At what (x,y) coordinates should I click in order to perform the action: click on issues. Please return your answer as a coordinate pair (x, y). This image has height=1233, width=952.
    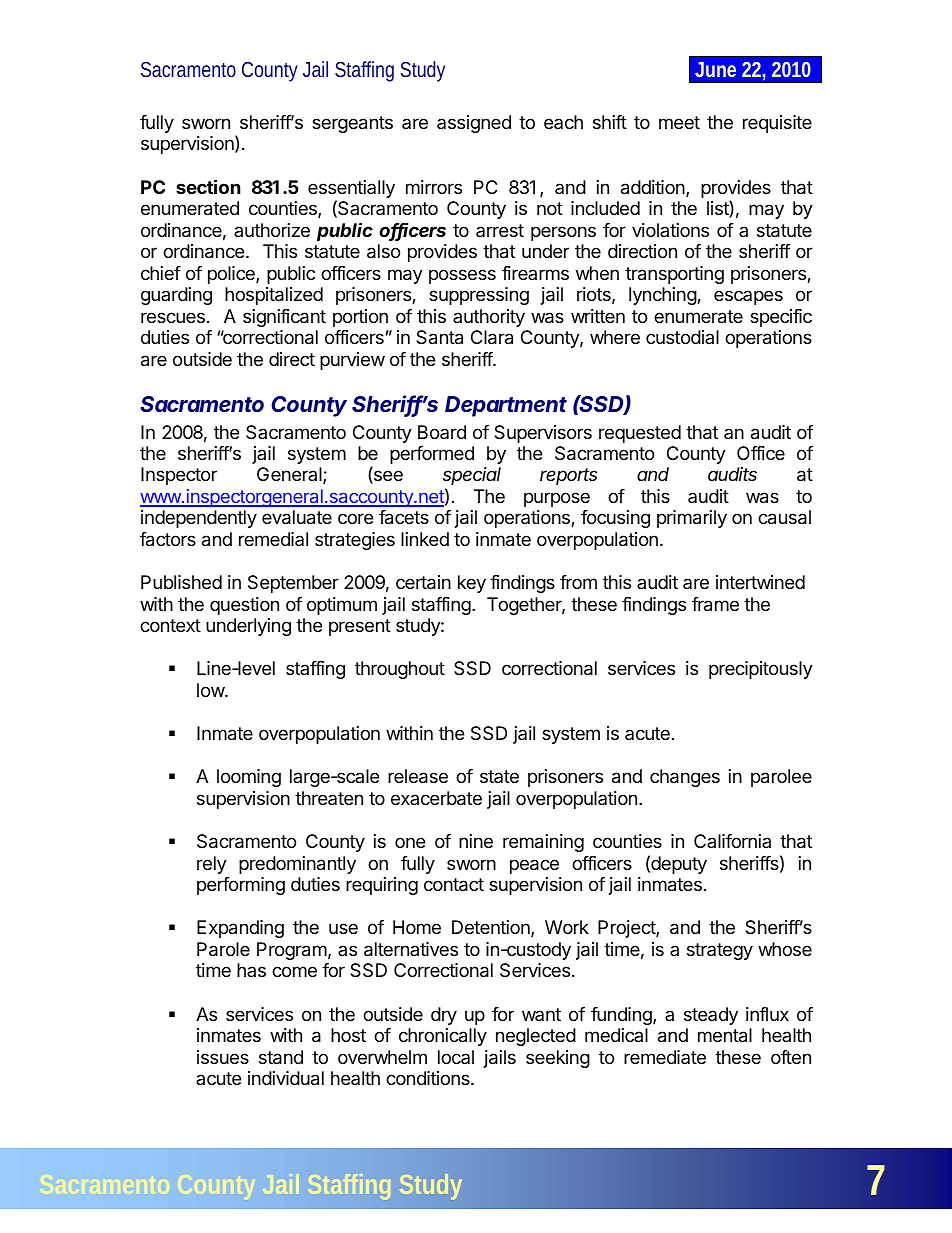
    Looking at the image, I should click on (223, 1057).
